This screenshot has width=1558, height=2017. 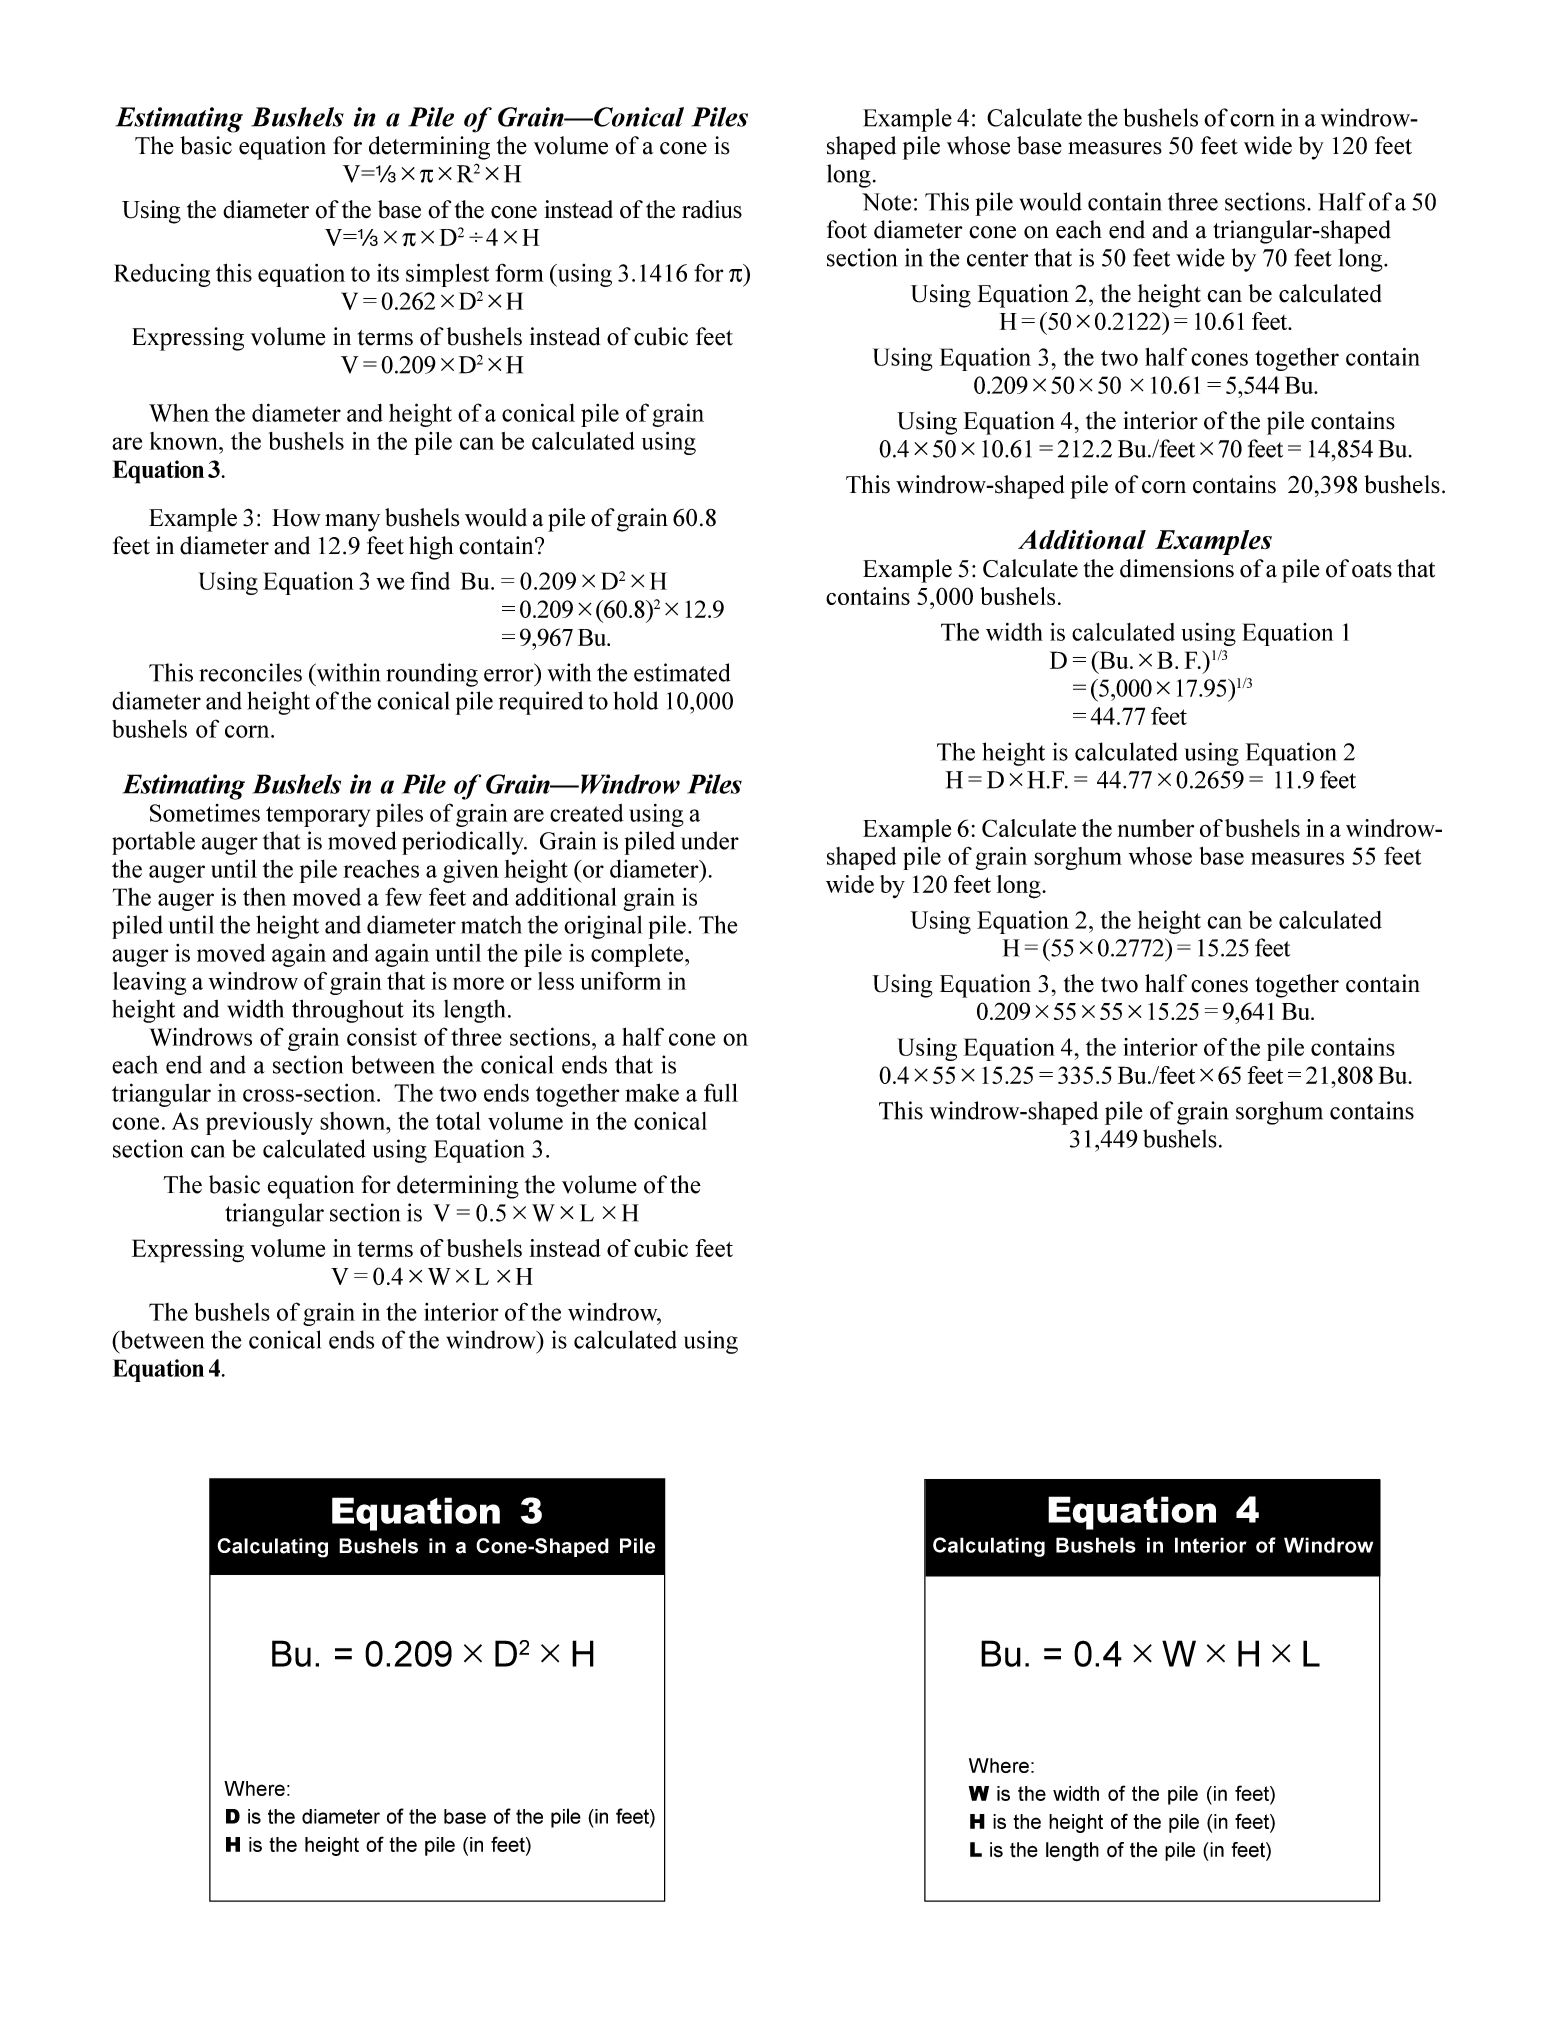 I want to click on Reducing, so click(x=162, y=275).
